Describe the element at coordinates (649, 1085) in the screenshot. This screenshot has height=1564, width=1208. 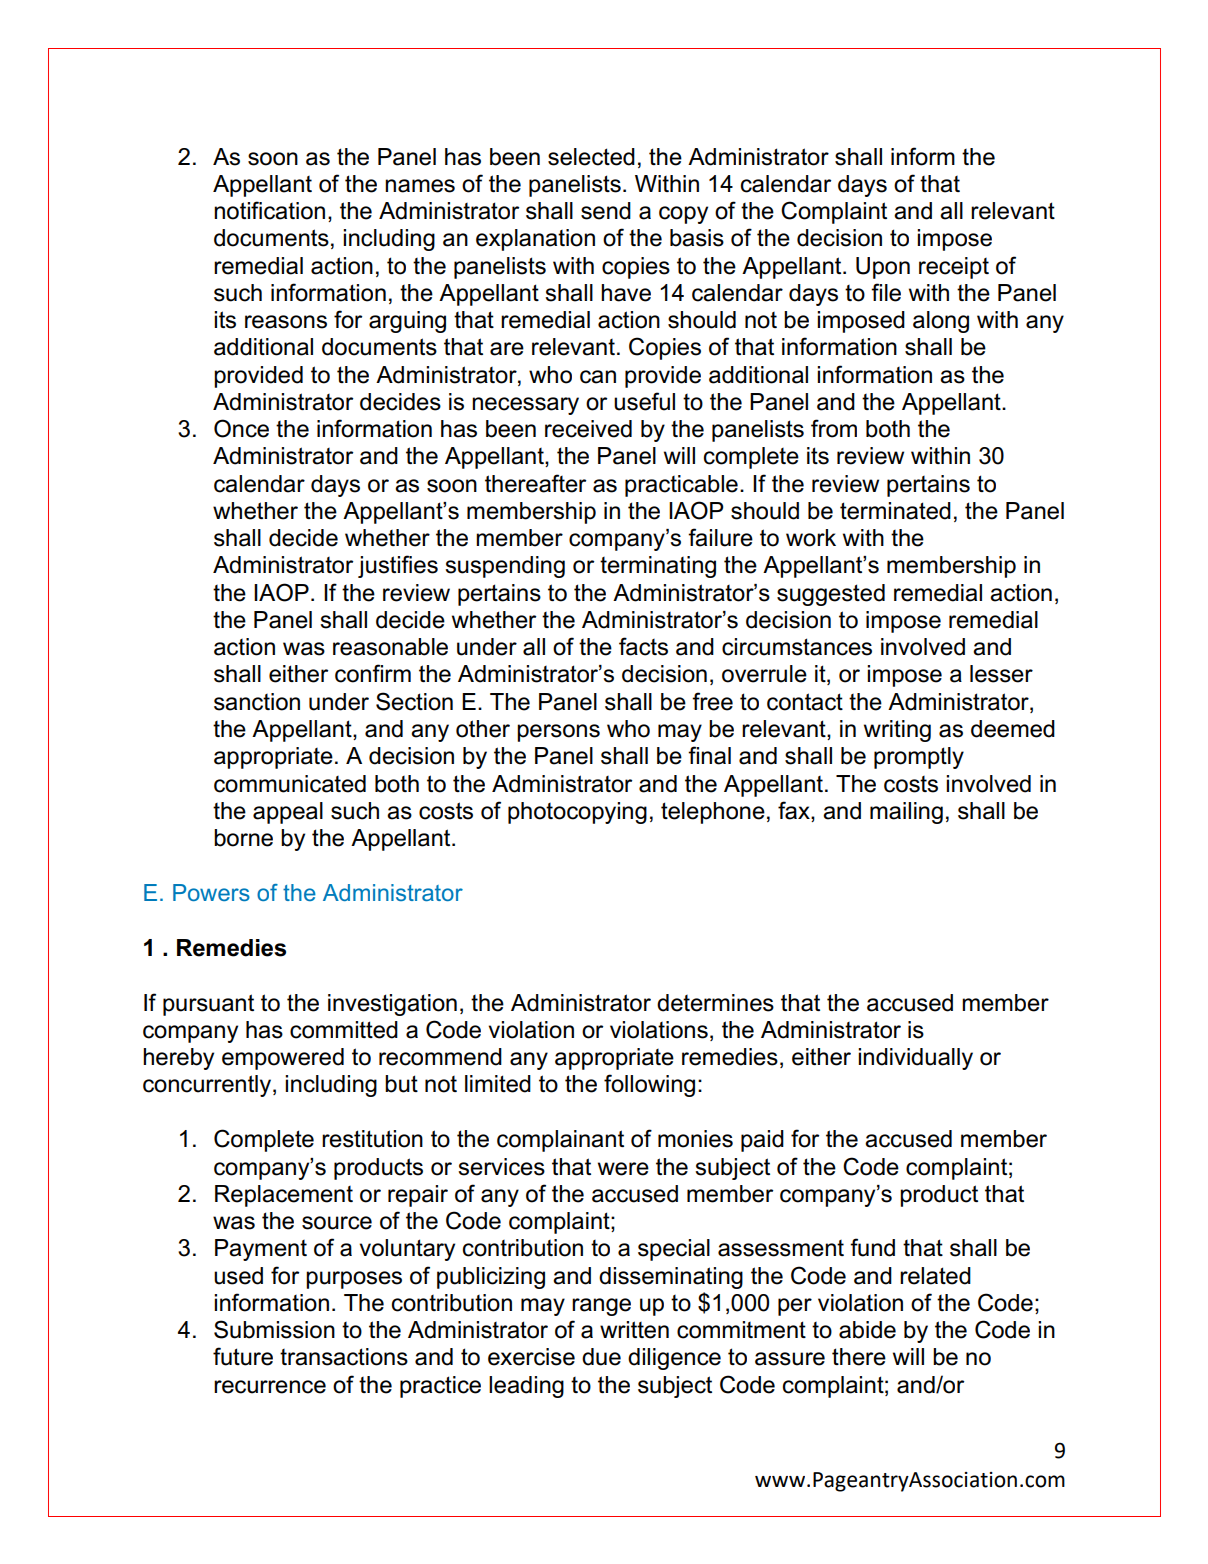
I see `following` at that location.
